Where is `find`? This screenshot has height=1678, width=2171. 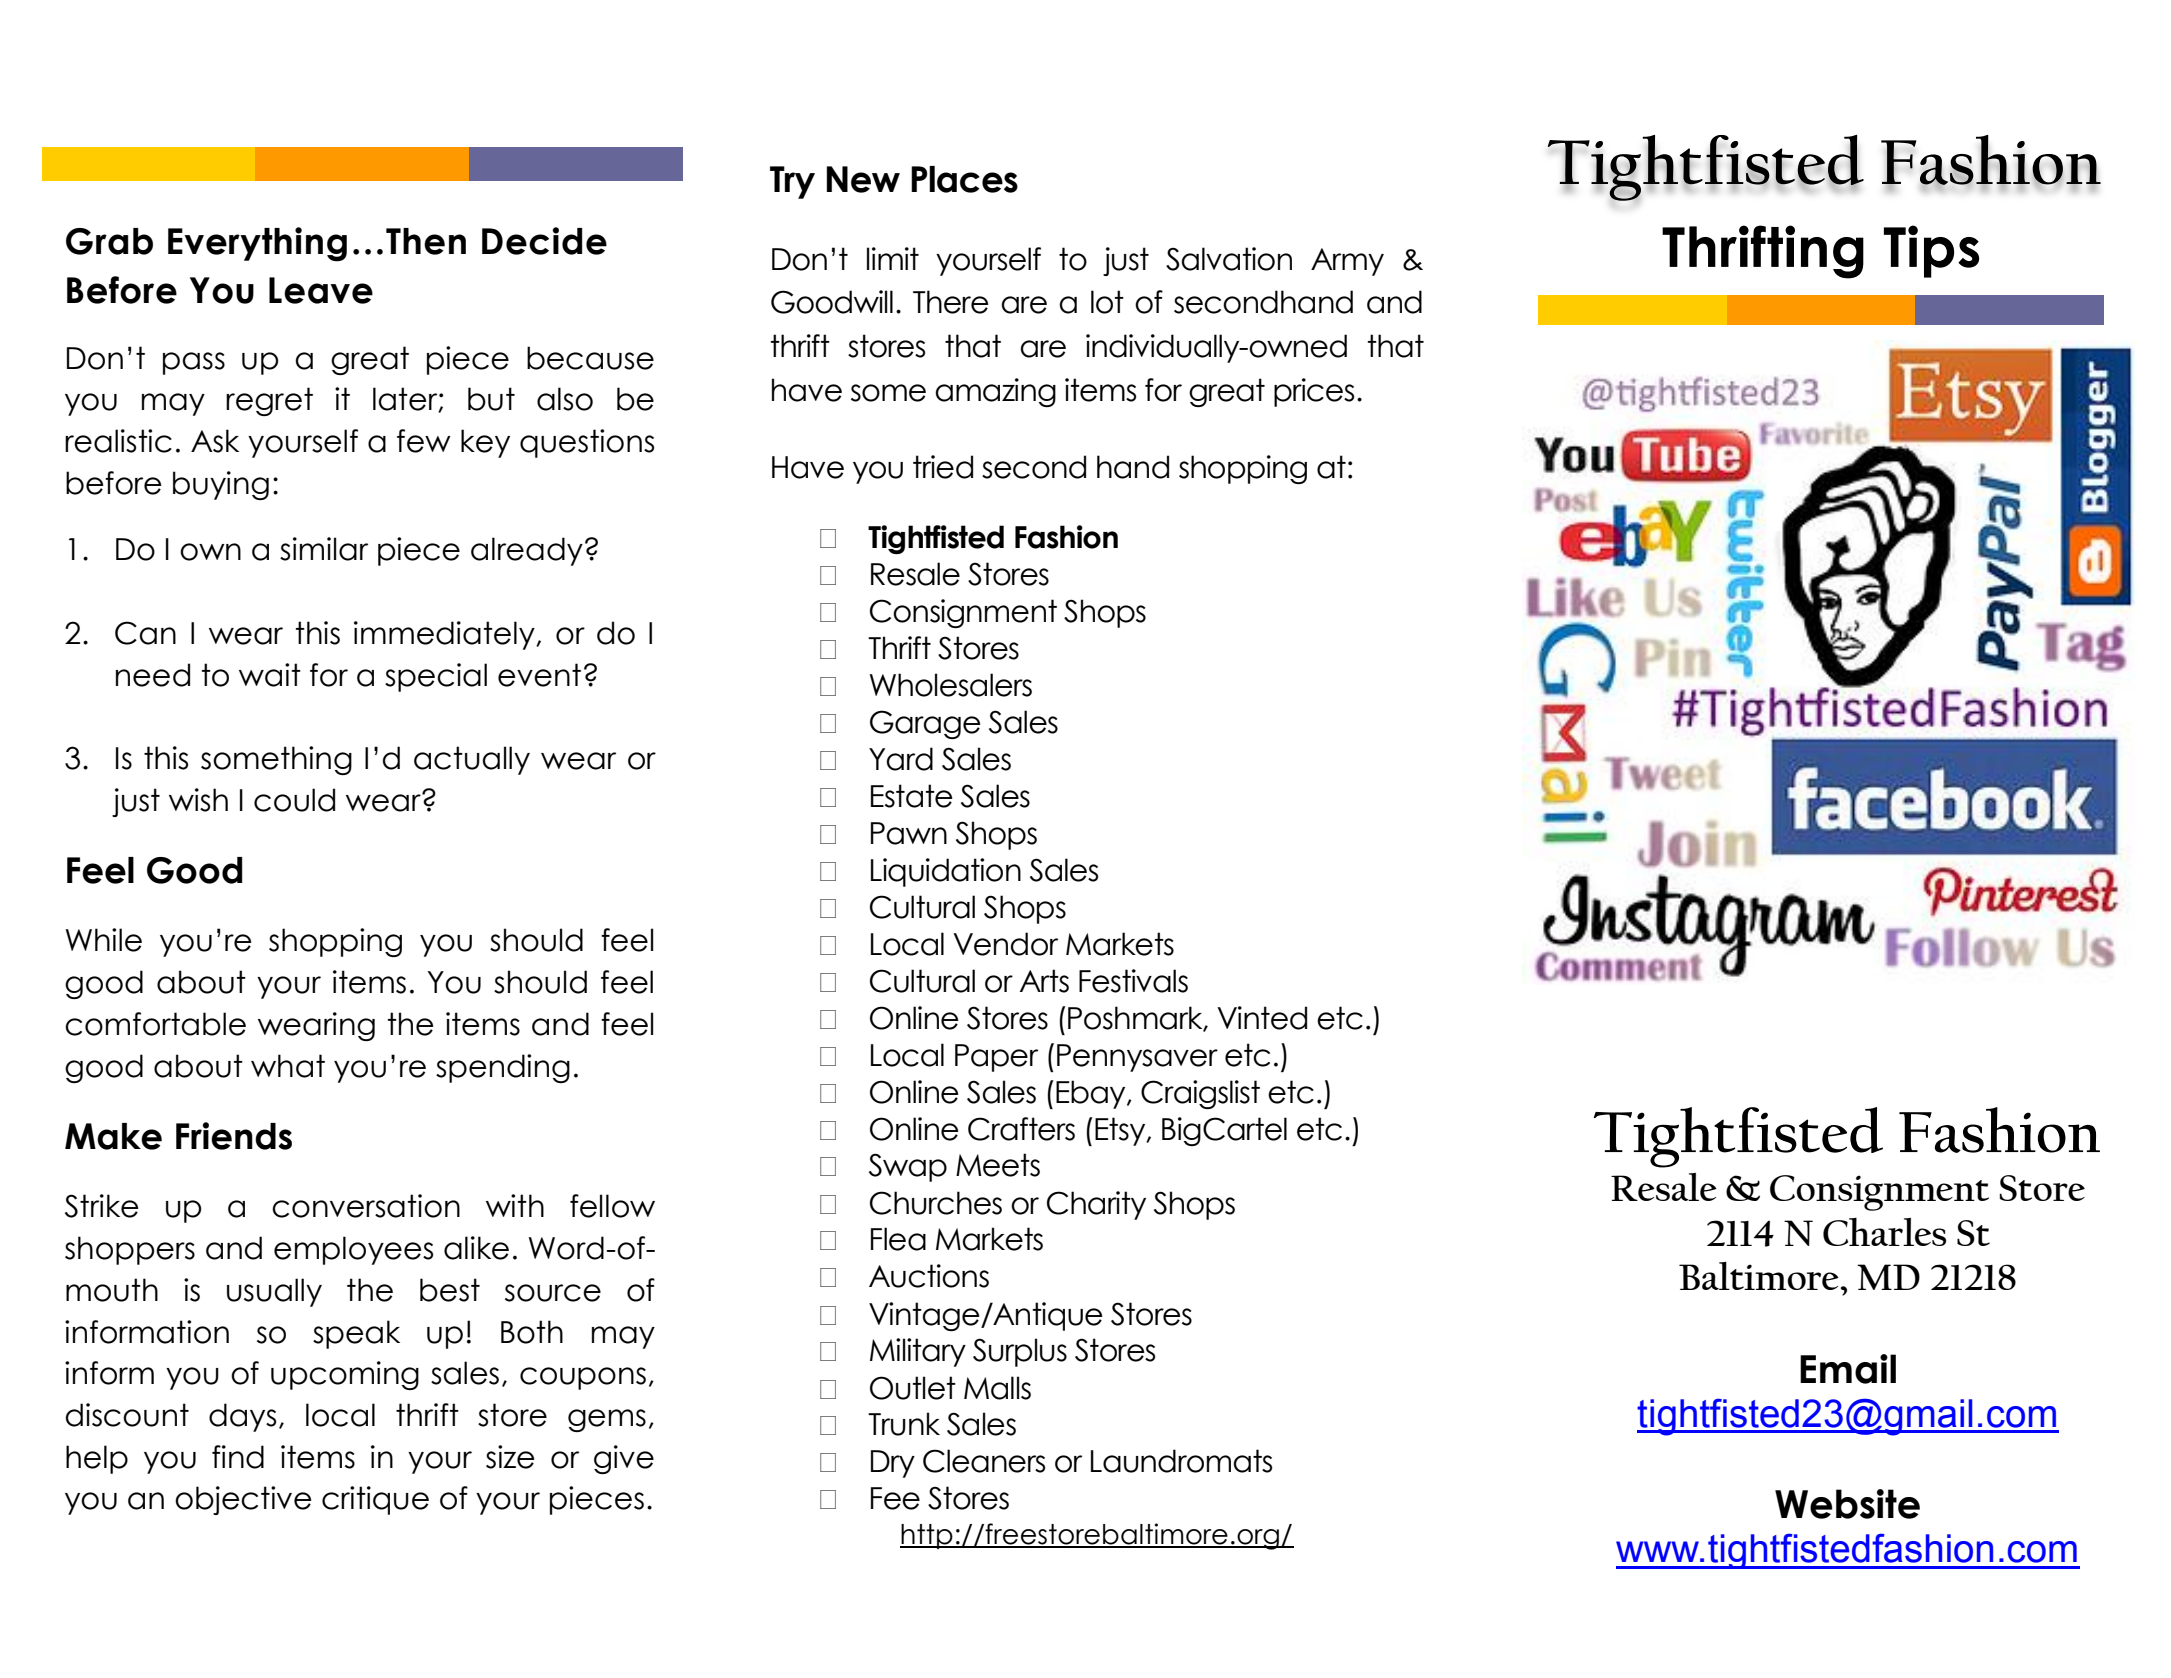 find is located at coordinates (238, 1457).
